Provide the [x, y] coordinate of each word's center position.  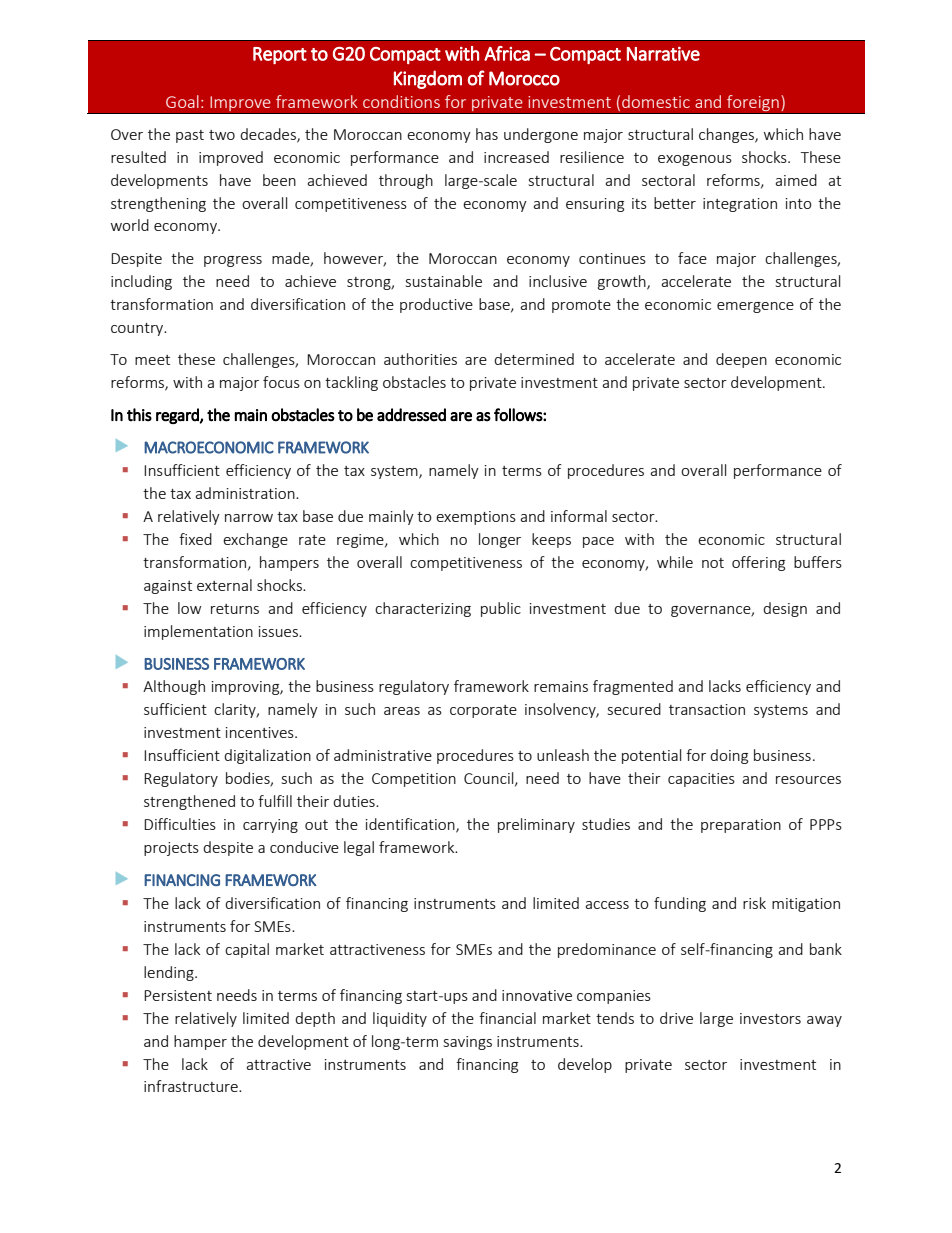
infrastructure [192, 1086]
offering [758, 563]
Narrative [663, 54]
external [224, 585]
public [501, 609]
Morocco [524, 78]
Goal [182, 101]
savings [468, 1043]
